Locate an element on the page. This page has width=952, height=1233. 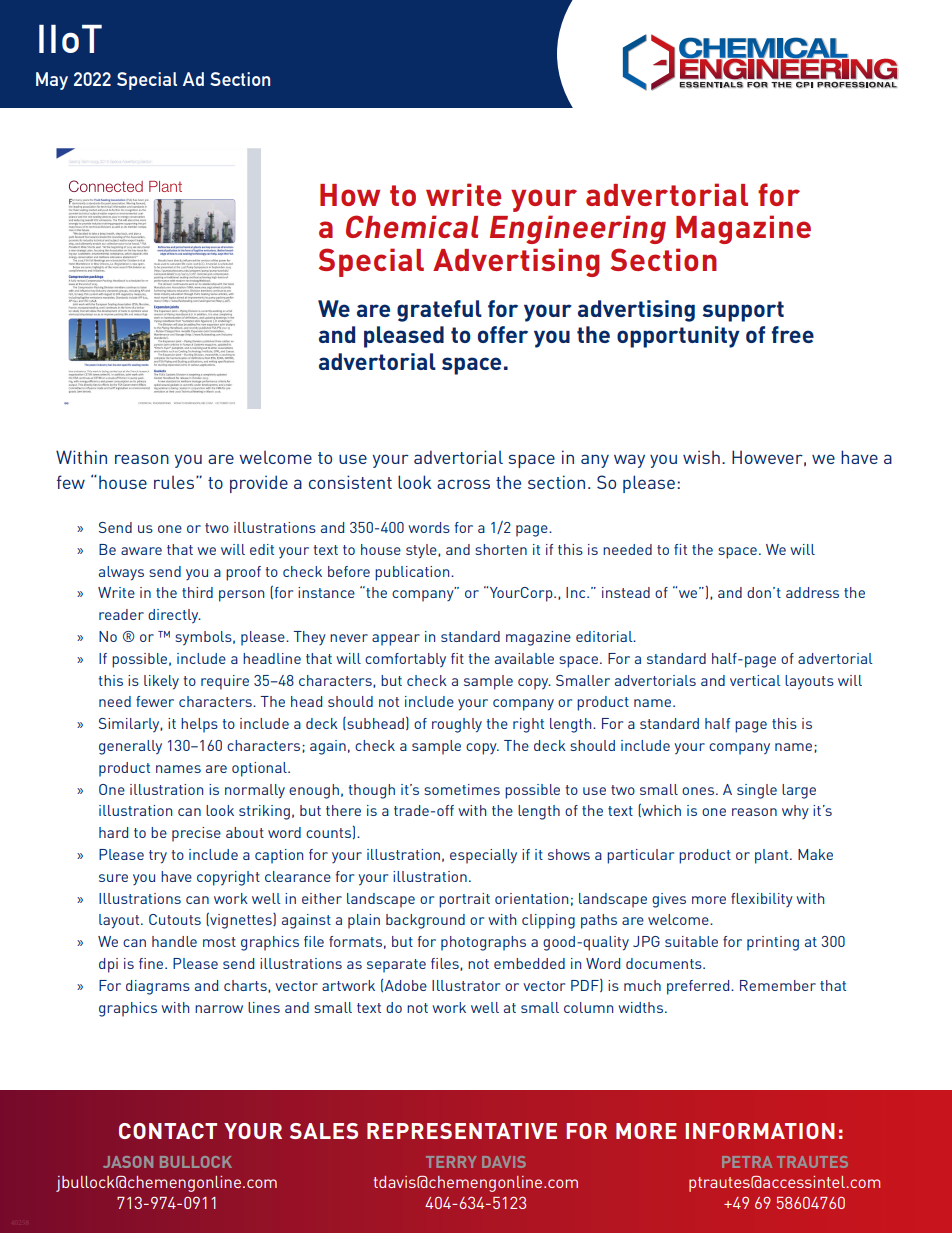
rules is located at coordinates (175, 482).
